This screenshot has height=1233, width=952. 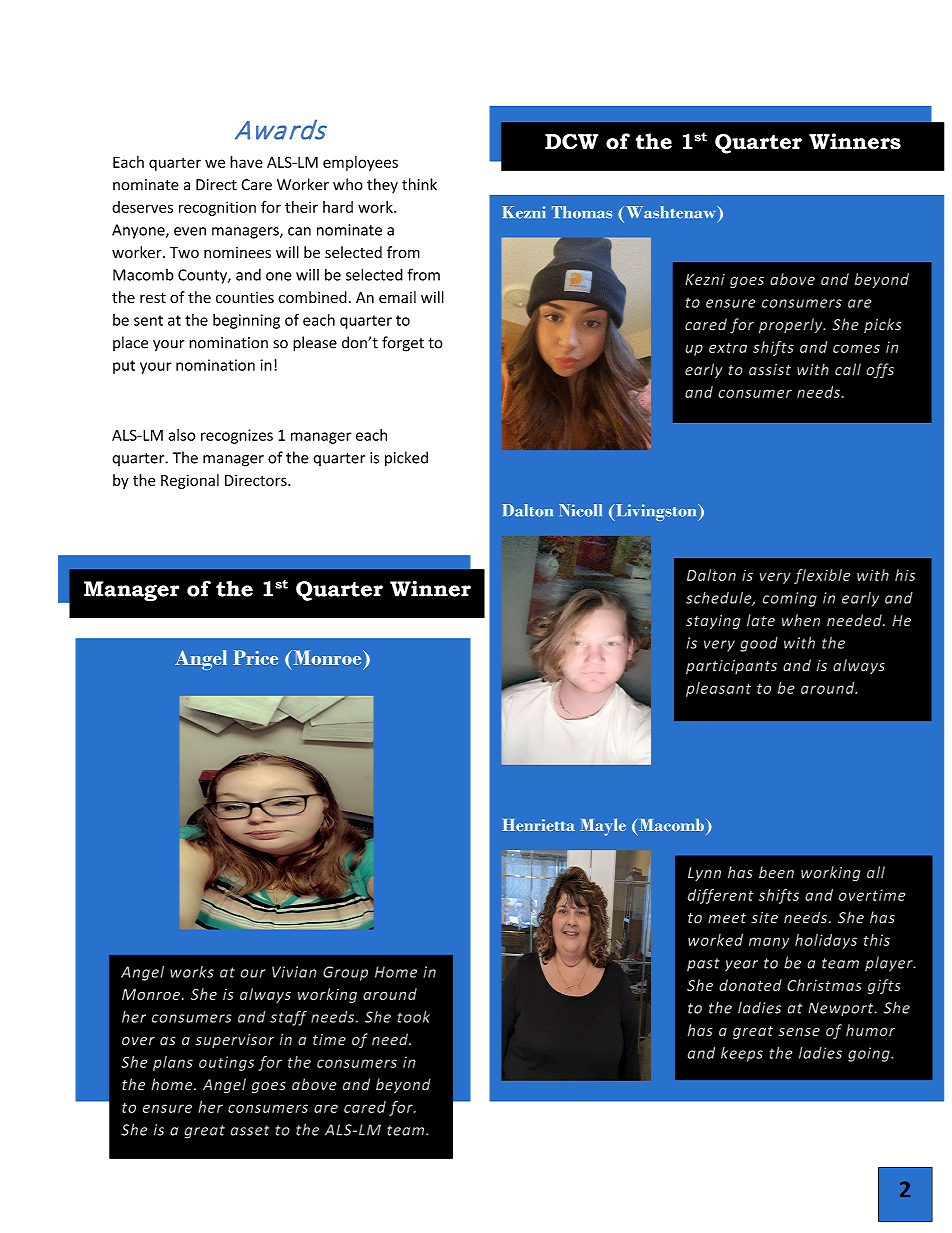 I want to click on keeps, so click(x=742, y=1054).
